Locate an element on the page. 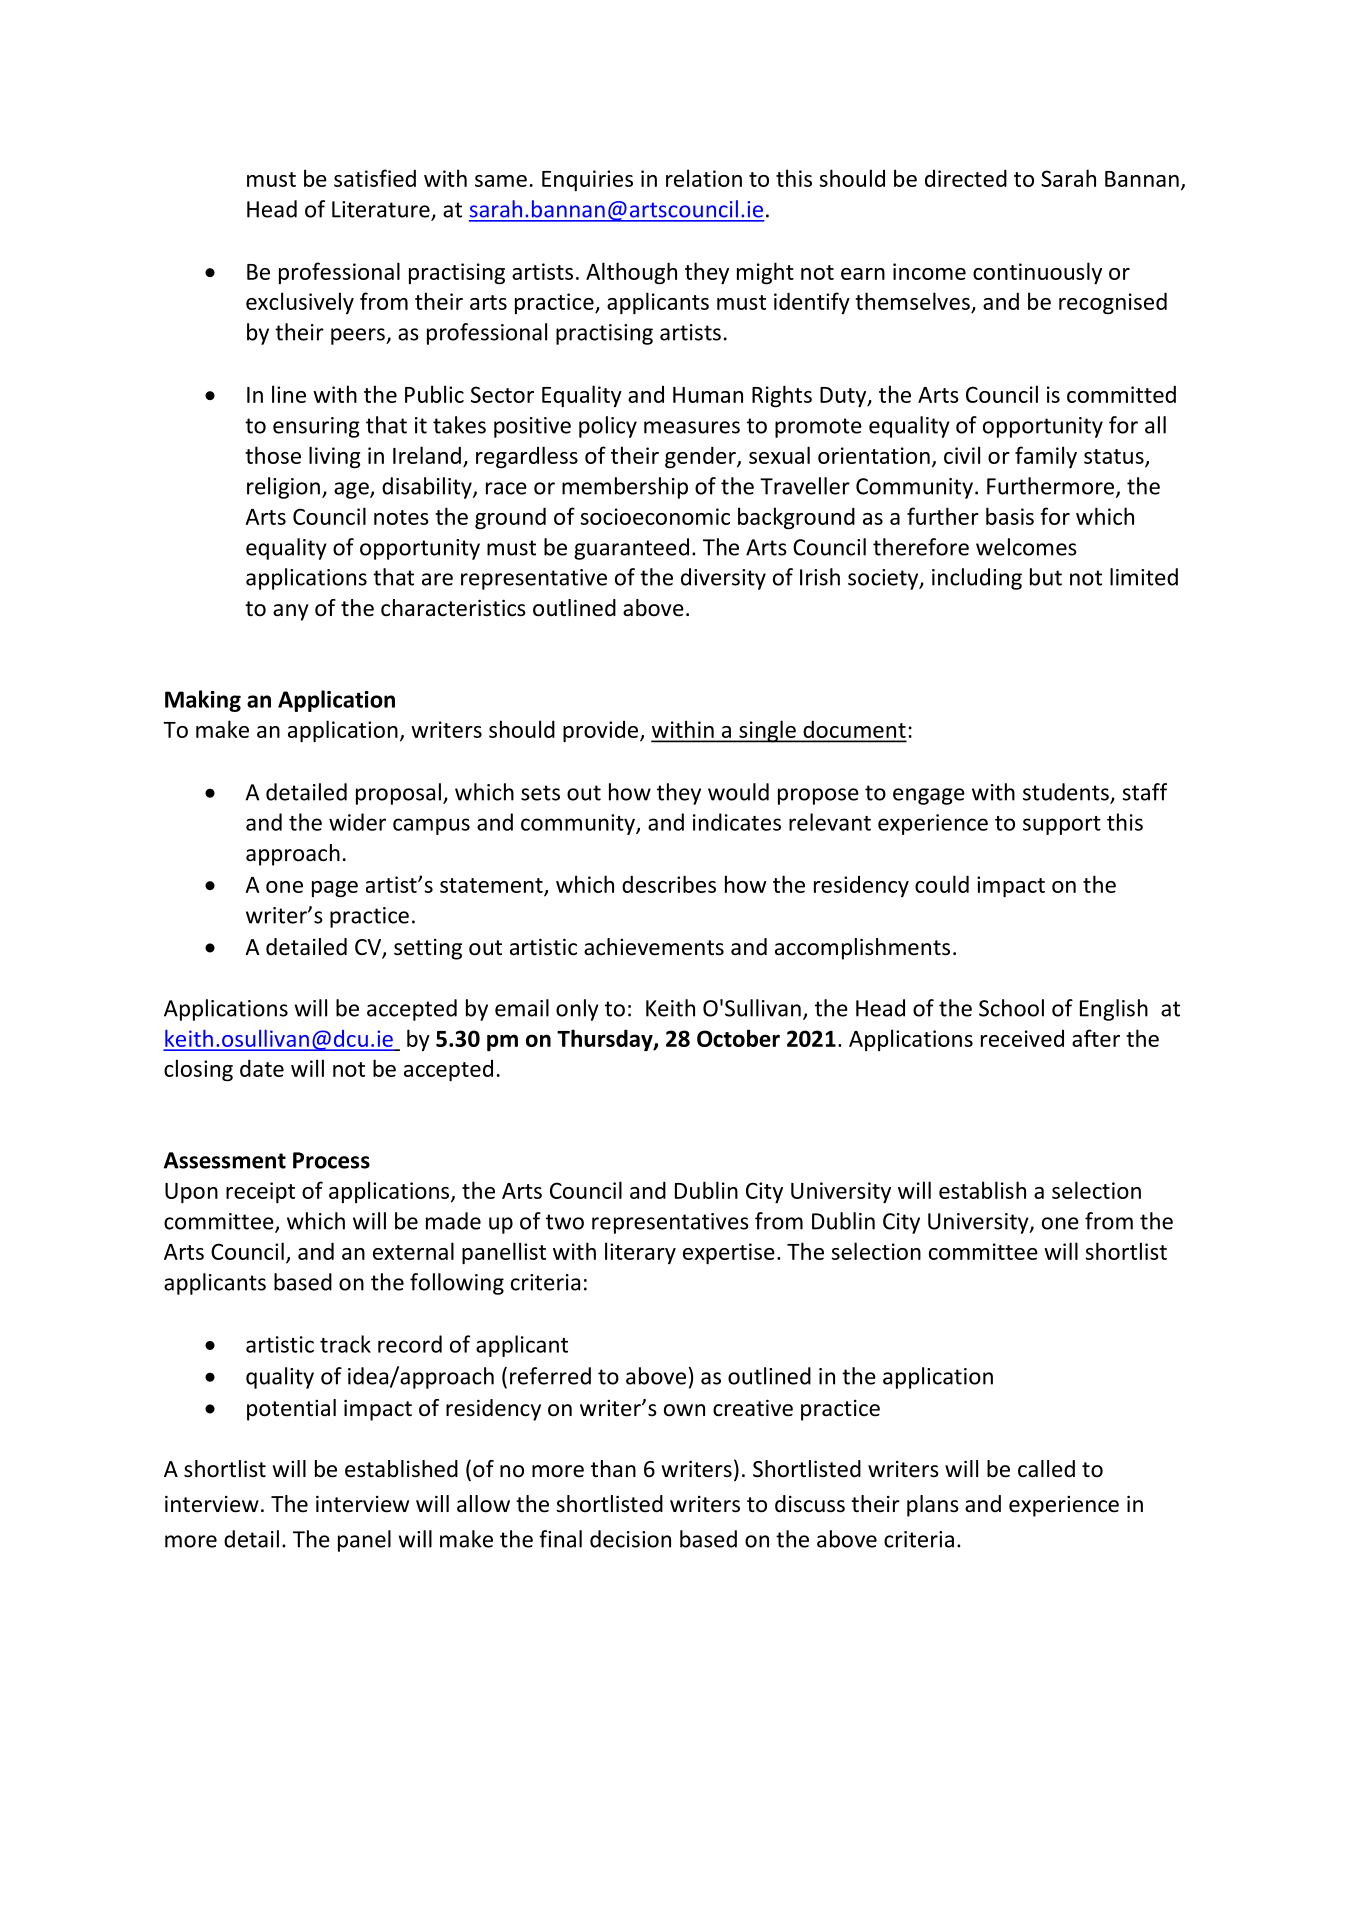 The width and height of the page is (1351, 1910). but is located at coordinates (1046, 577).
